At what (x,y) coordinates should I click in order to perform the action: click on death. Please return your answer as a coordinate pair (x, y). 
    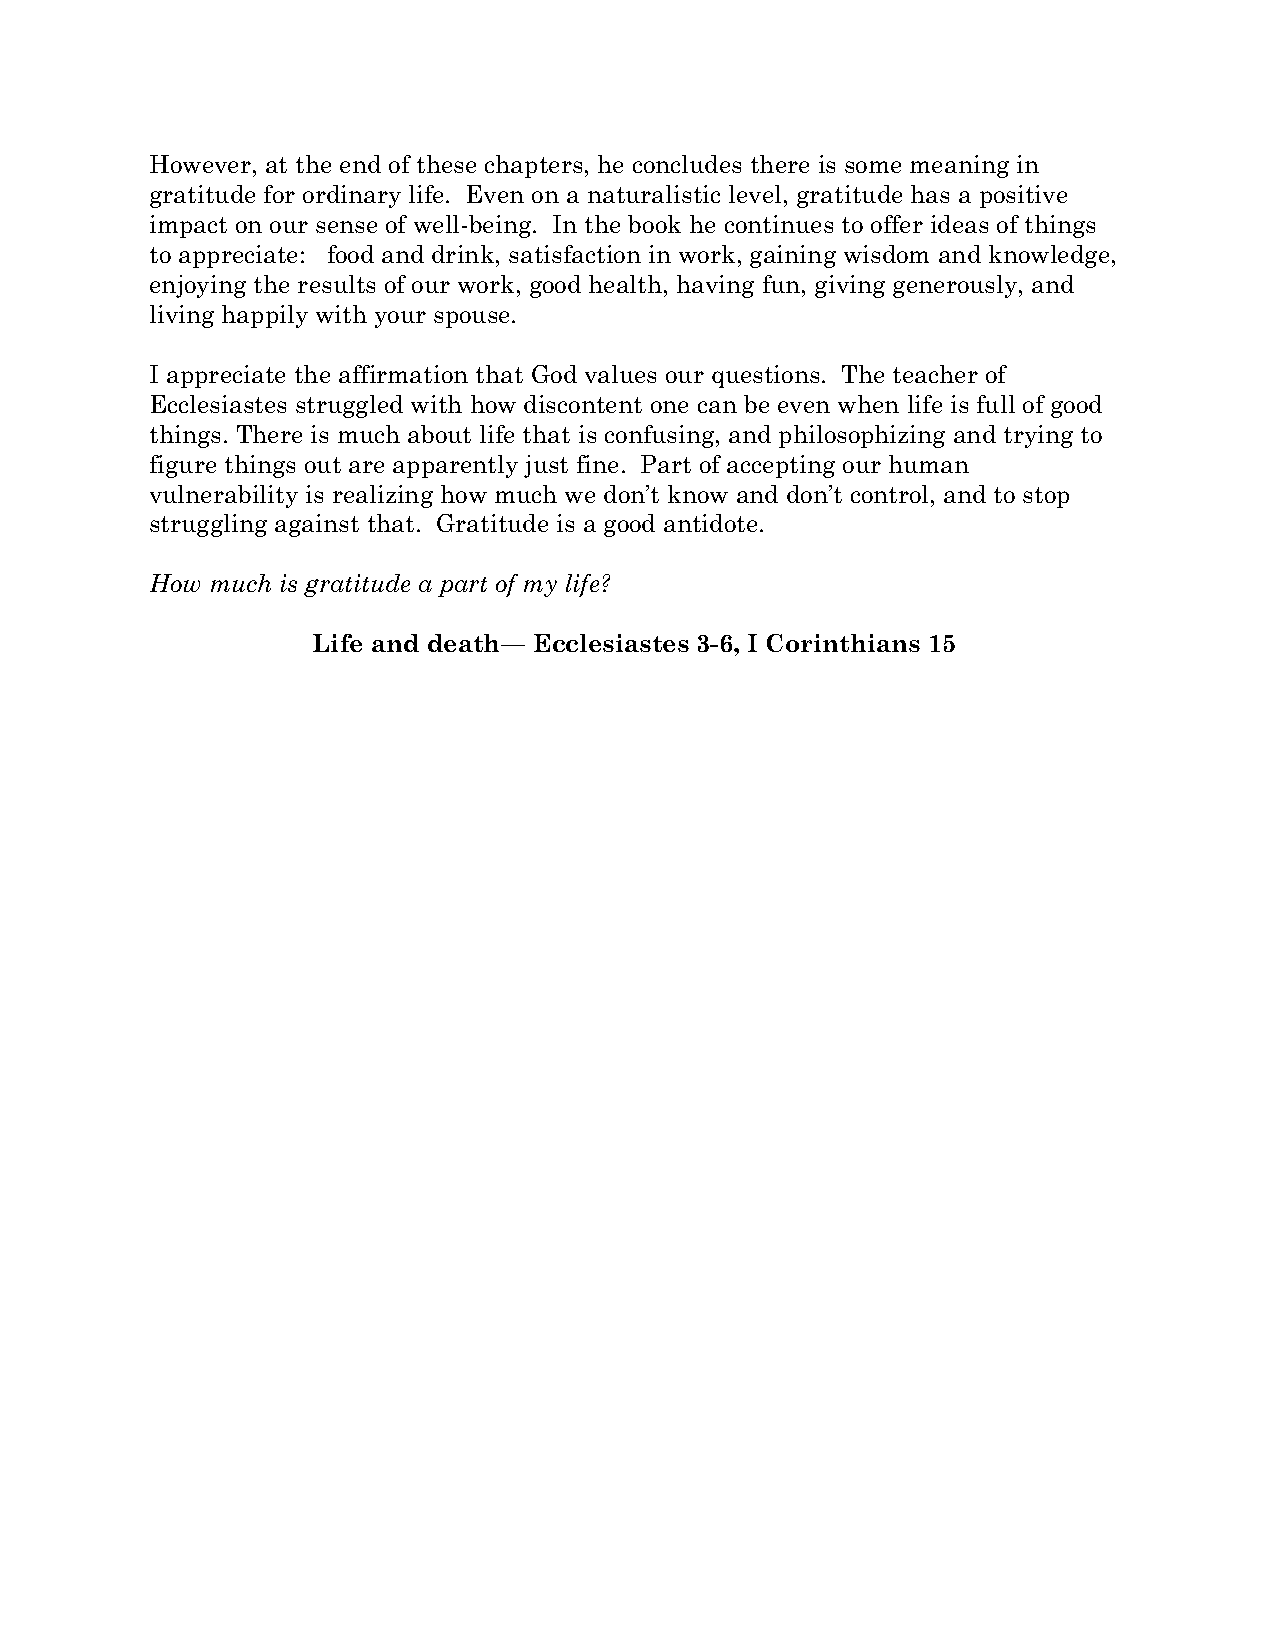
    Looking at the image, I should click on (465, 643).
